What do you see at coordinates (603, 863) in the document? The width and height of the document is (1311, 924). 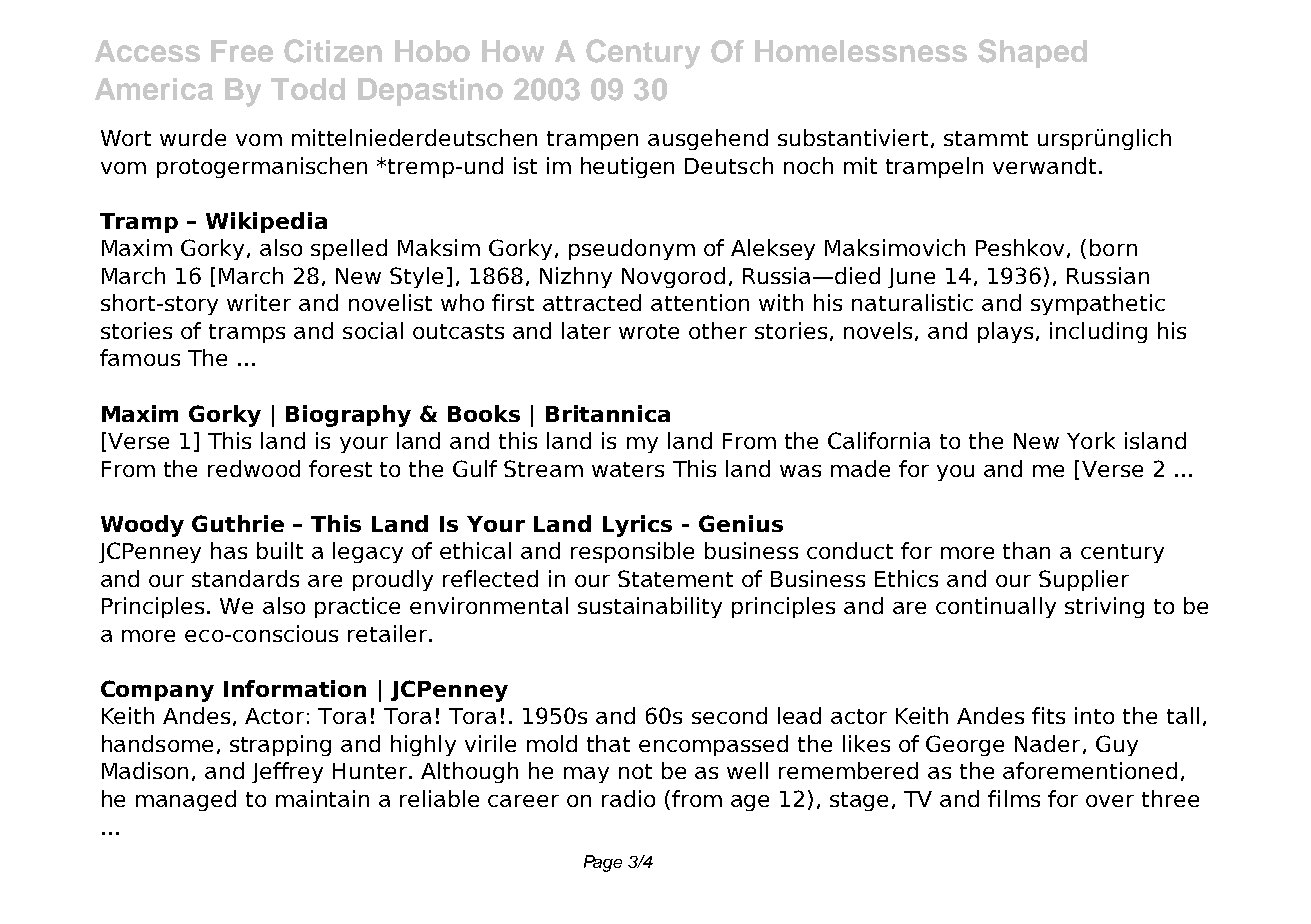 I see `Page` at bounding box center [603, 863].
